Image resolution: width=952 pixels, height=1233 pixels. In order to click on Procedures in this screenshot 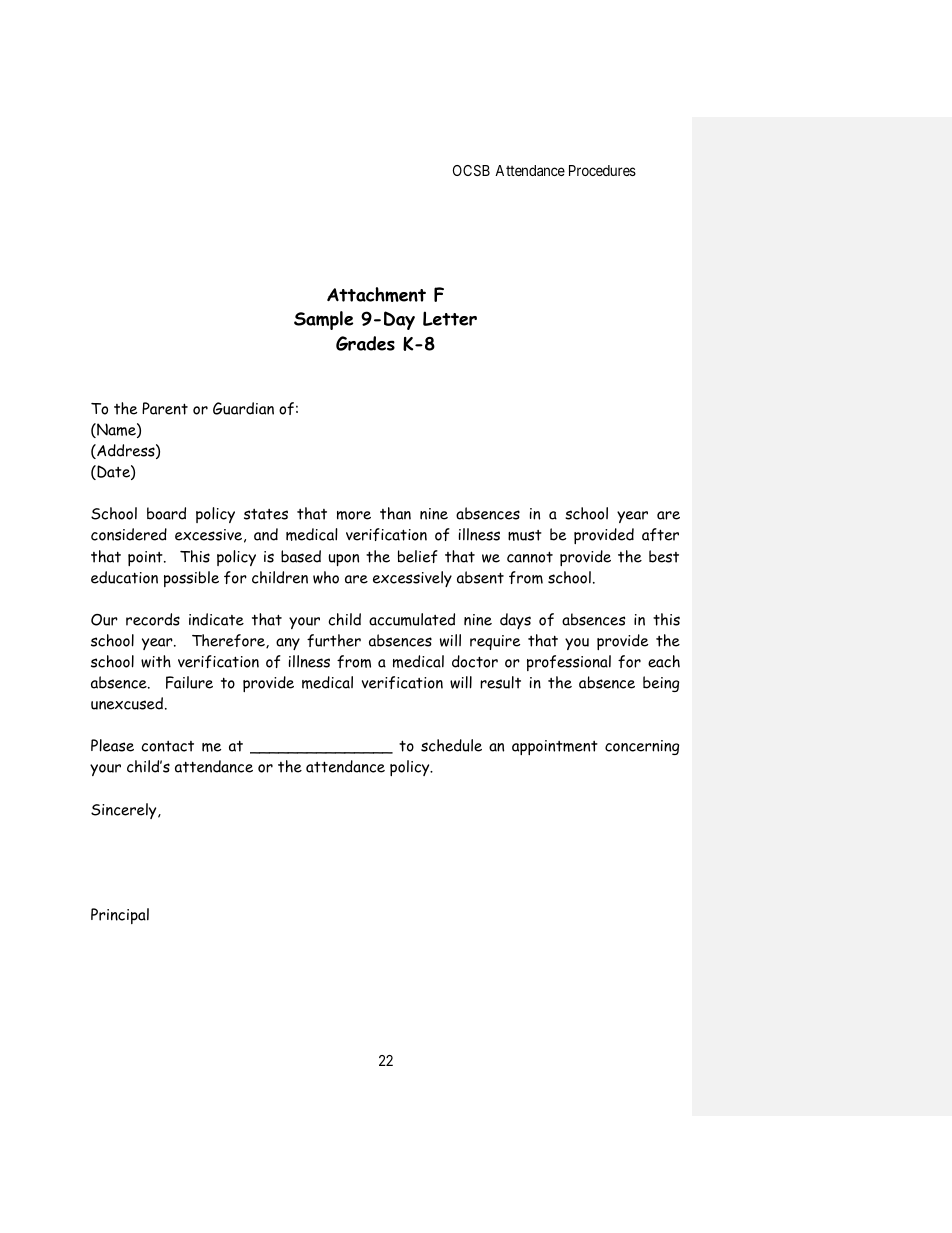, I will do `click(602, 170)`.
